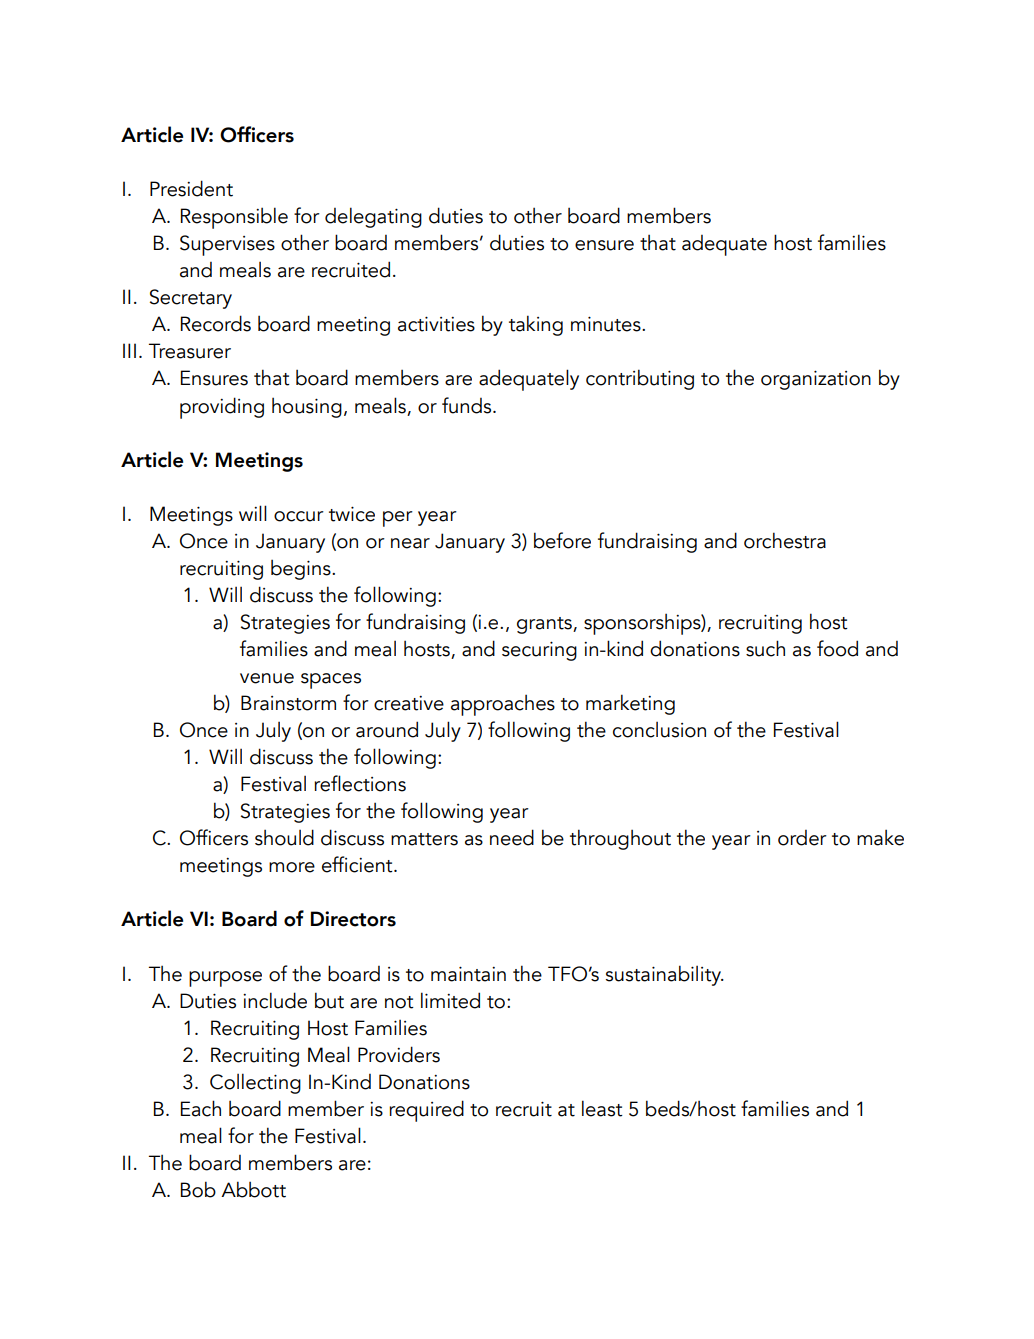 The height and width of the screenshot is (1339, 1034). What do you see at coordinates (512, 837) in the screenshot?
I see `need` at bounding box center [512, 837].
